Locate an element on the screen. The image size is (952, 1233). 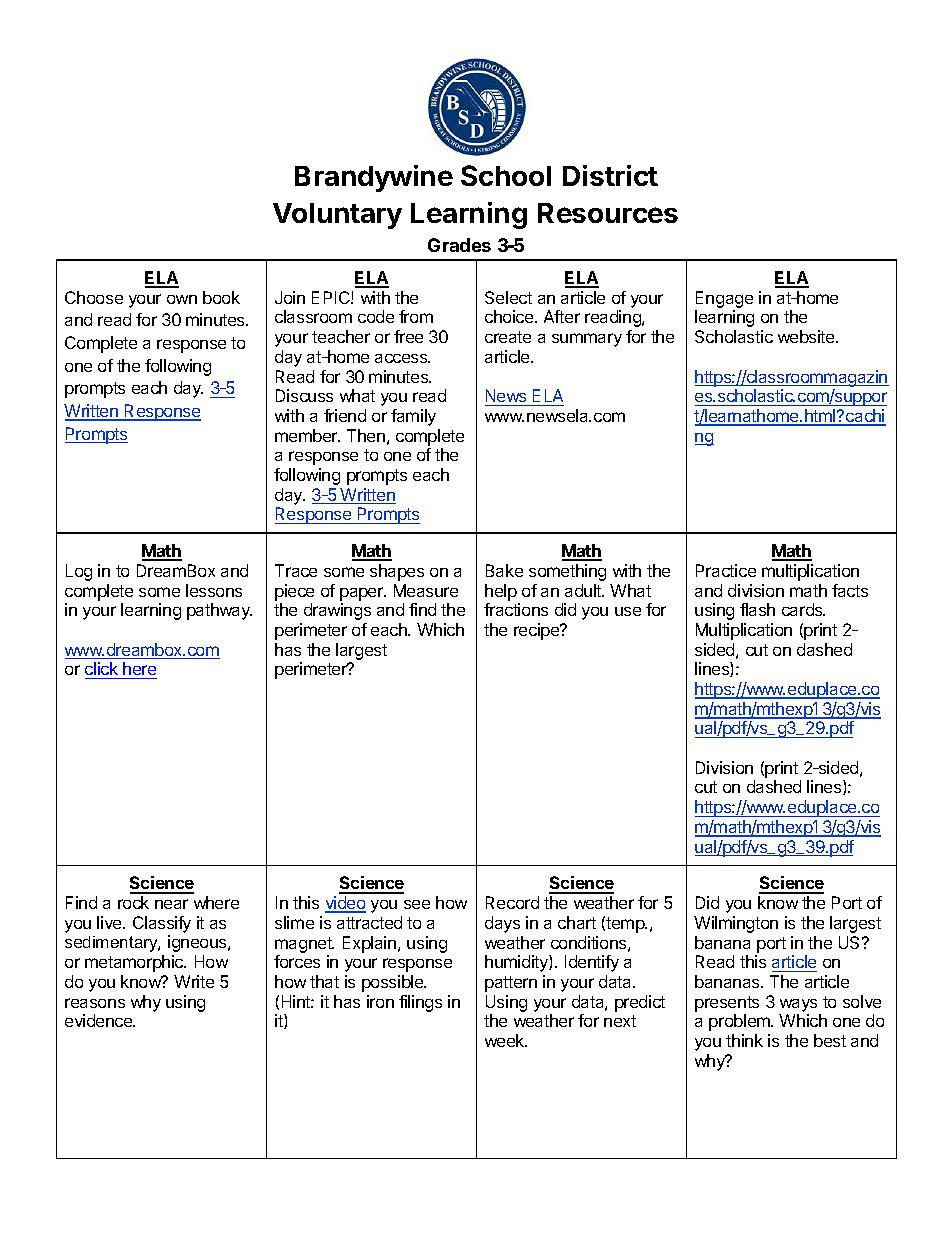
filings is located at coordinates (420, 1003).
